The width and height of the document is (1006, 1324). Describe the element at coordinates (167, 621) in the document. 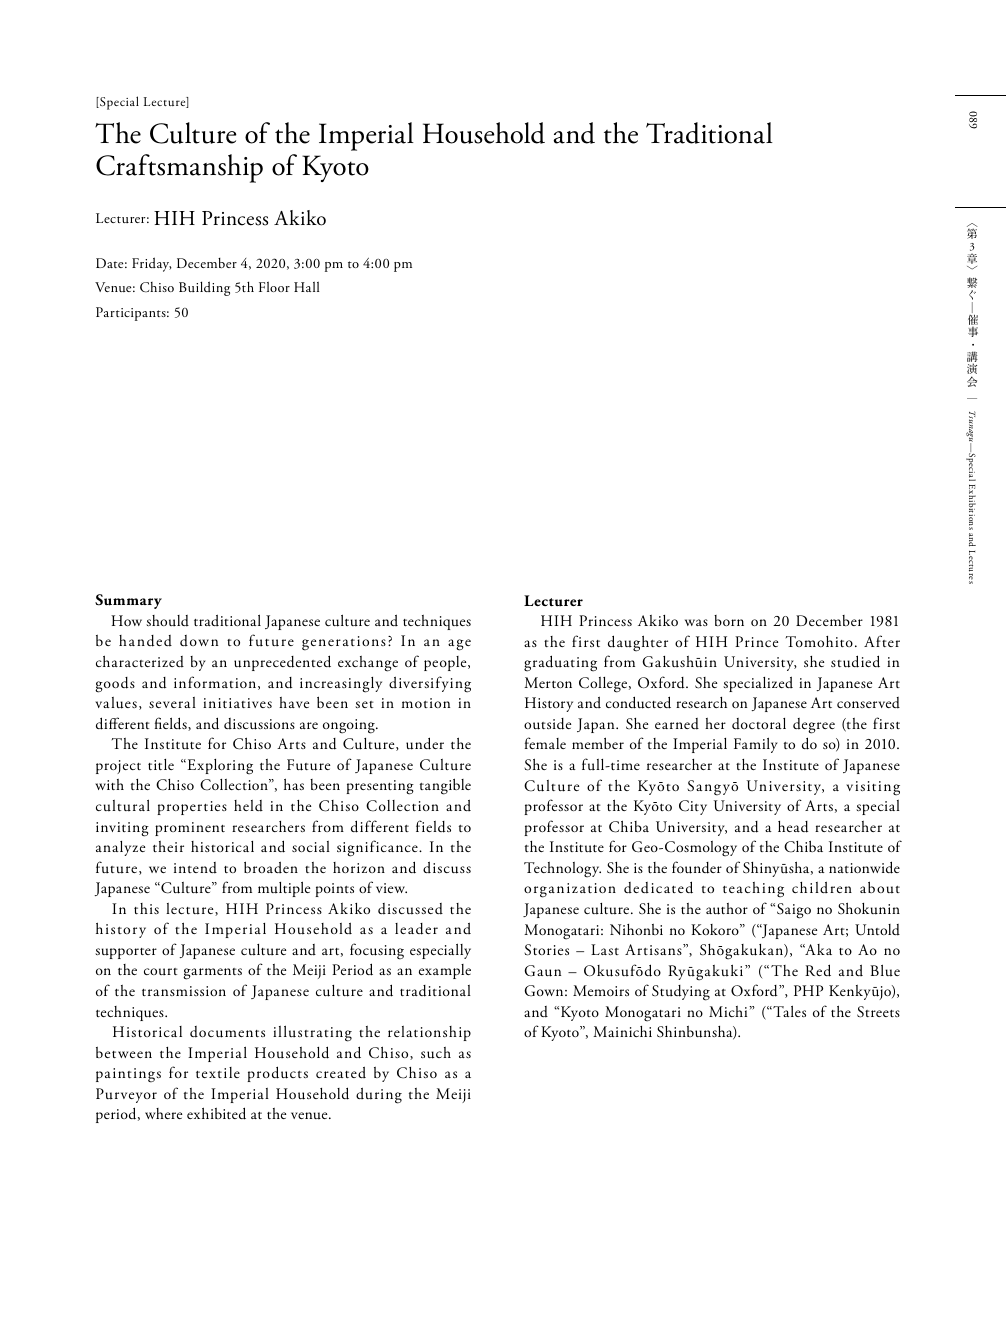

I see `should` at that location.
